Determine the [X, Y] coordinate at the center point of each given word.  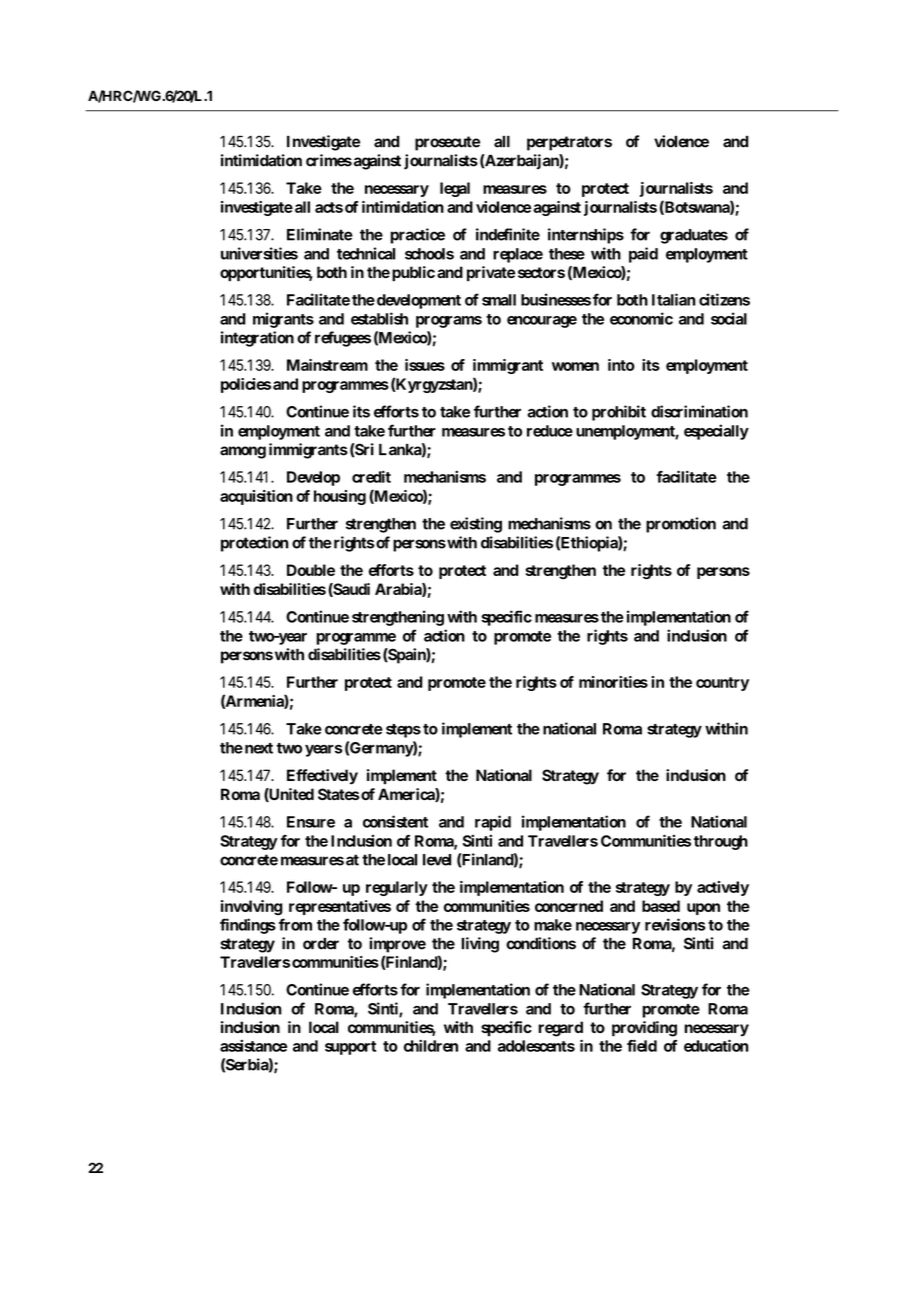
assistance [253, 1045]
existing [476, 525]
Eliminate [320, 234]
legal [455, 189]
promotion [681, 525]
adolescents [536, 1046]
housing [340, 497]
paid [643, 255]
